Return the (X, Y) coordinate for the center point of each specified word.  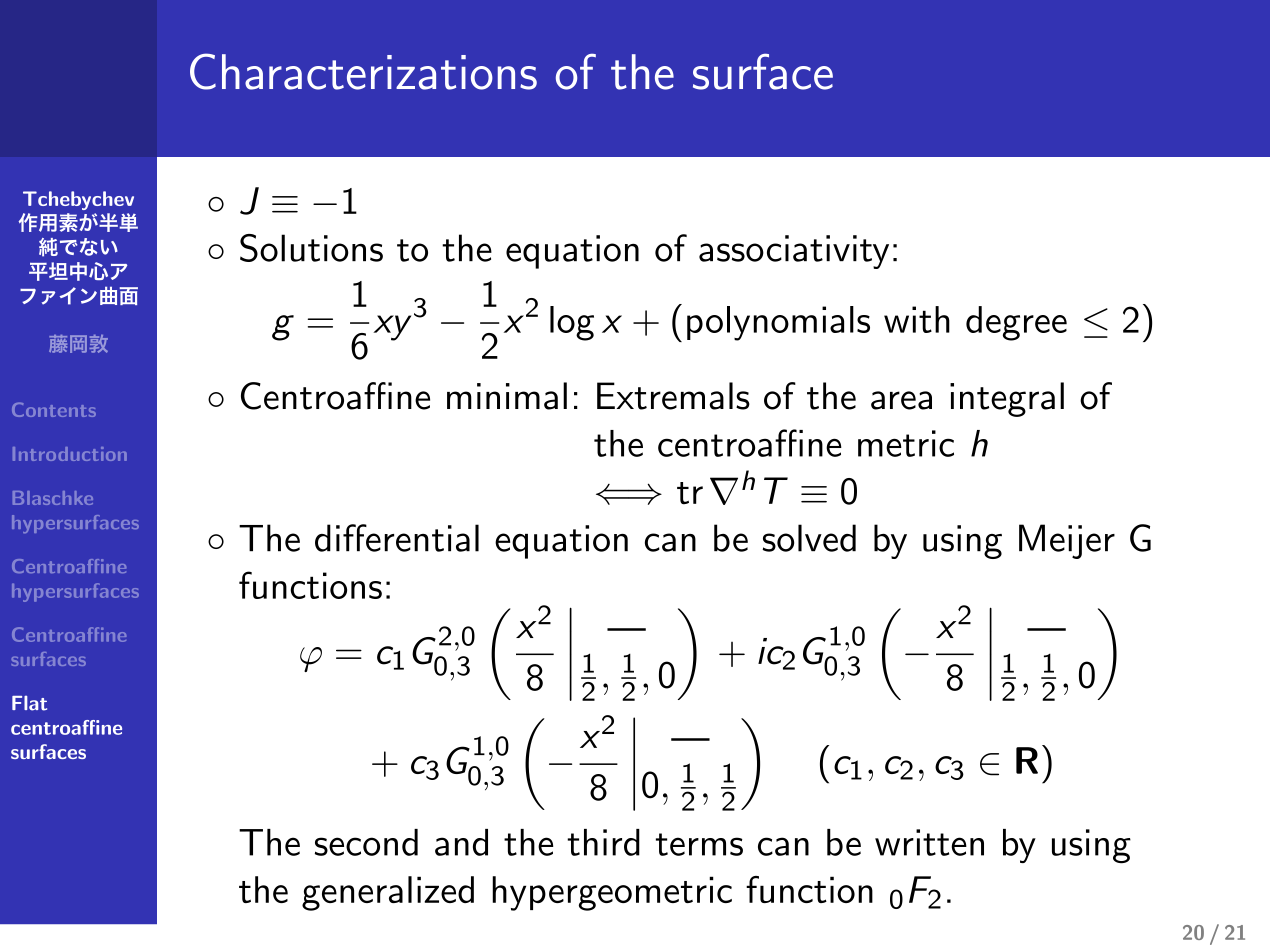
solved (809, 538)
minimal (507, 396)
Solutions (311, 248)
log (572, 323)
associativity (794, 252)
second (366, 842)
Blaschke (53, 498)
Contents (54, 409)
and (461, 842)
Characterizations (363, 71)
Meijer (1067, 541)
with (917, 319)
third (603, 842)
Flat (29, 703)
